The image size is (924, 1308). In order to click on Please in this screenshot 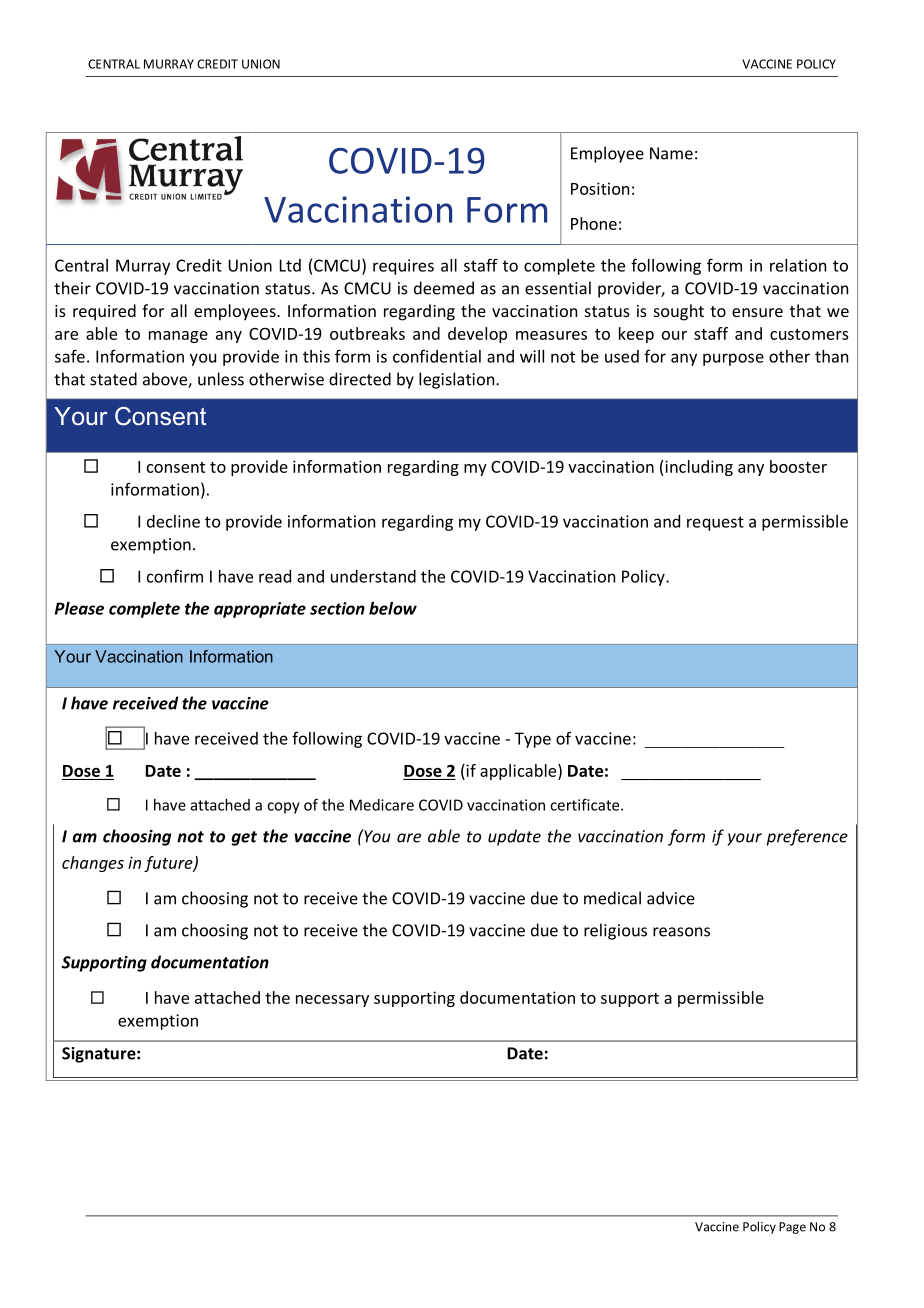, I will do `click(79, 608)`.
